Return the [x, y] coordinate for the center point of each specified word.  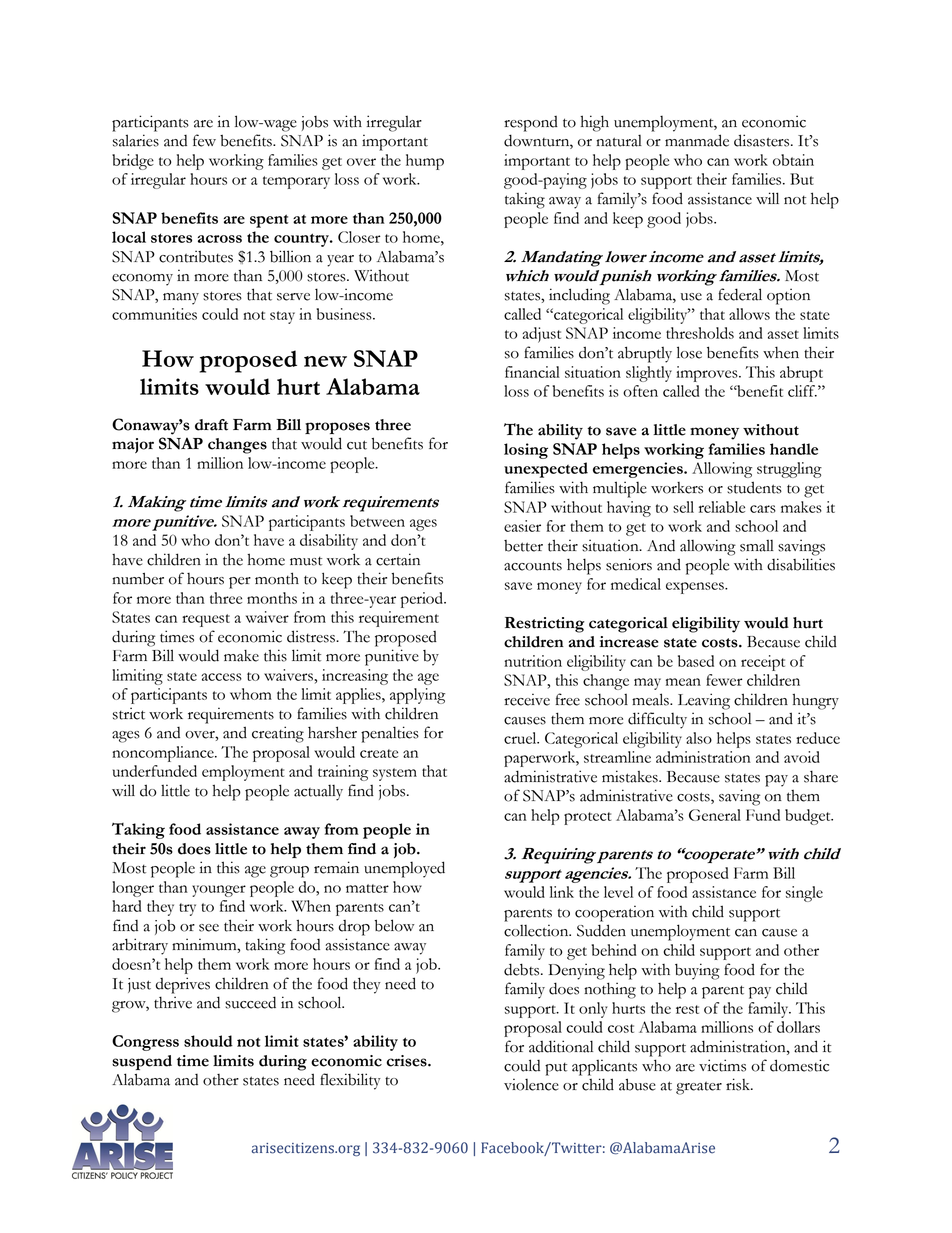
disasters [763, 140]
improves [708, 374]
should [208, 1041]
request [206, 620]
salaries [136, 140]
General [715, 815]
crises [407, 1061]
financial [532, 372]
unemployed [404, 869]
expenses [696, 588]
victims [722, 1065]
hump [425, 162]
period [423, 600]
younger [219, 891]
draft [211, 425]
